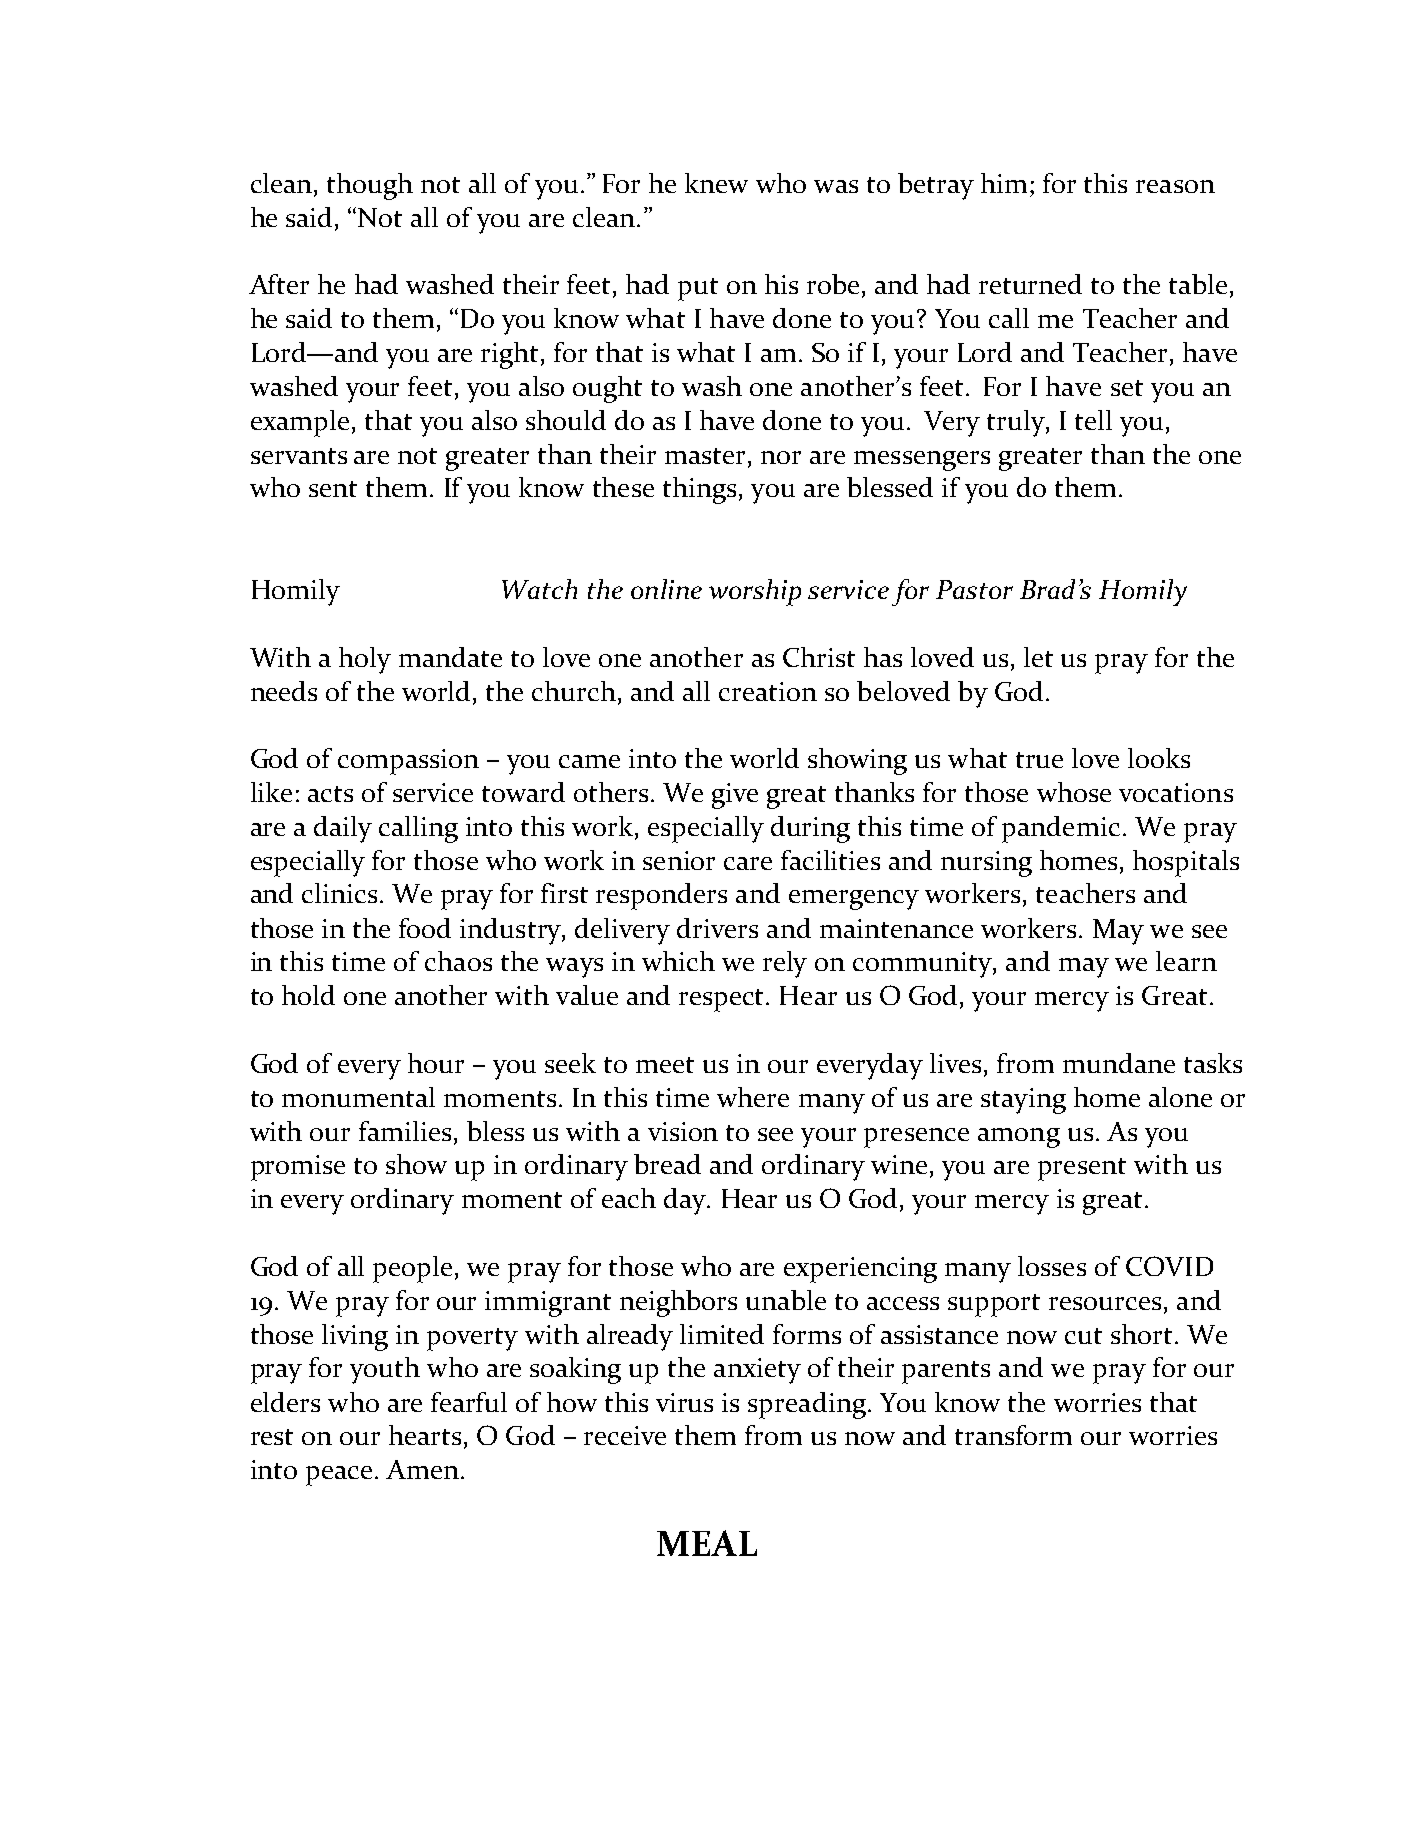 The width and height of the page is (1414, 1830). Describe the element at coordinates (339, 1476) in the page. I see `peace` at that location.
